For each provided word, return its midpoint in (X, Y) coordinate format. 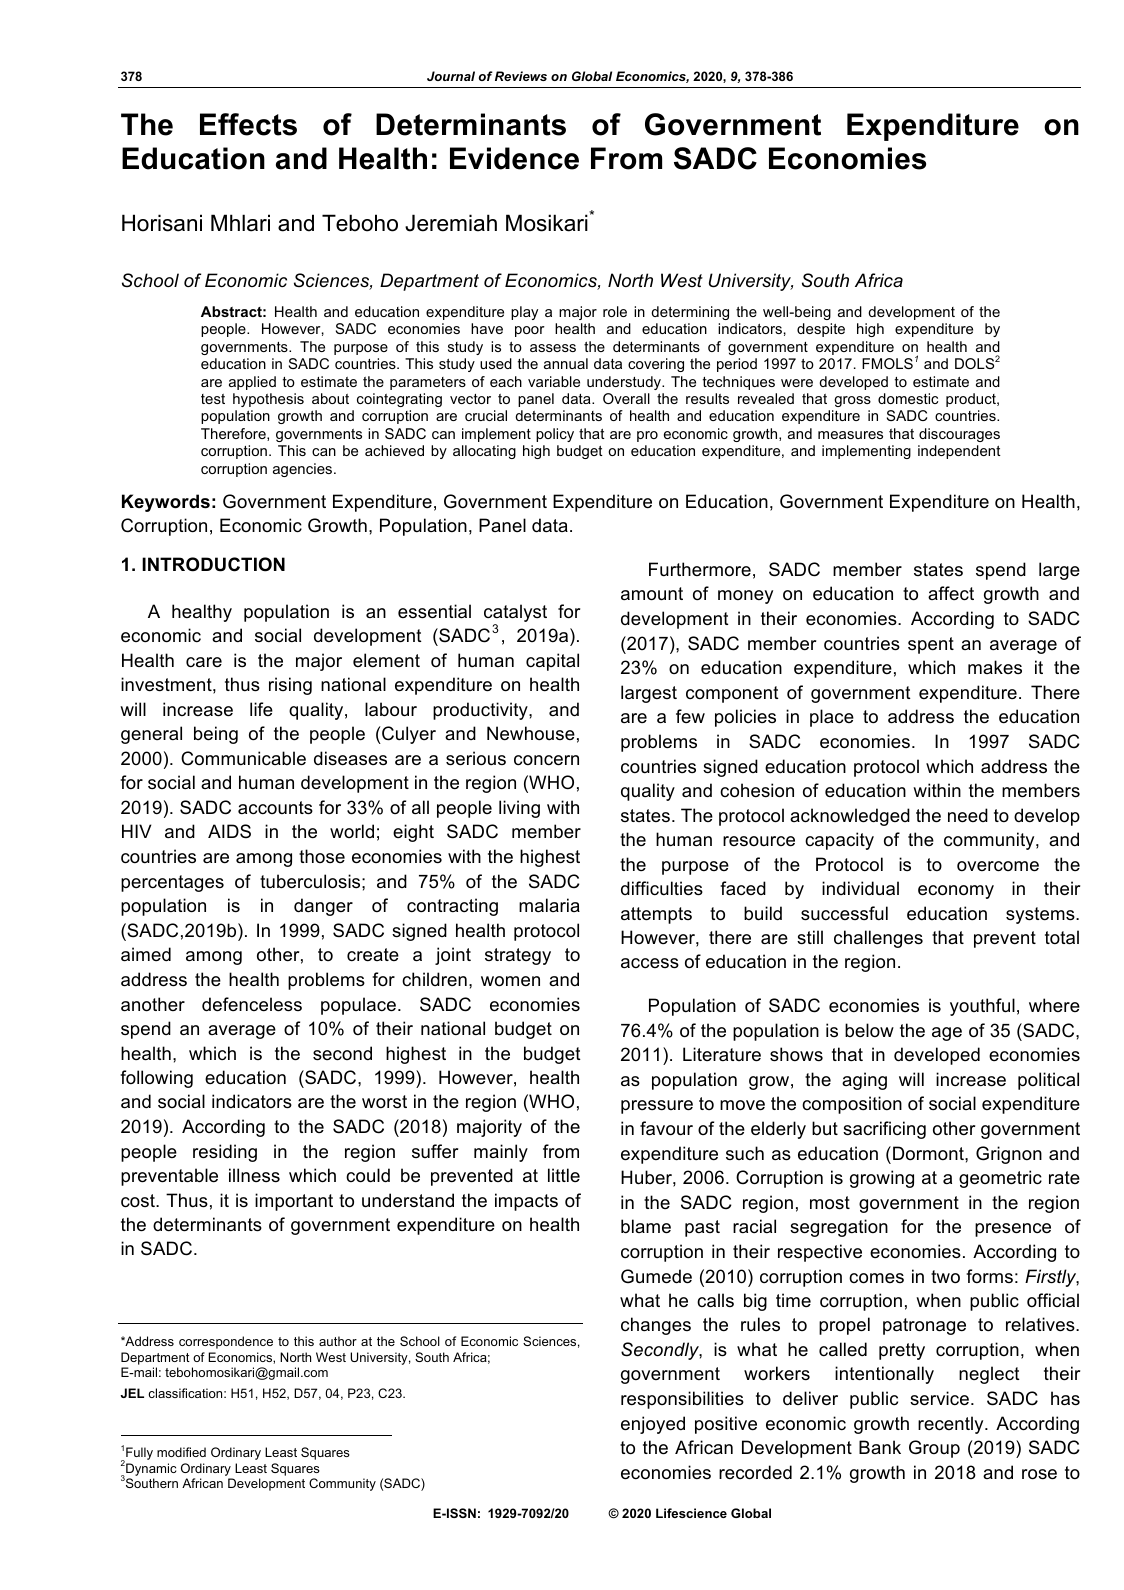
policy (555, 435)
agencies (304, 470)
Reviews (521, 76)
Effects (248, 124)
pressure (657, 1107)
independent (959, 452)
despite (821, 330)
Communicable (243, 758)
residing (225, 1153)
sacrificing (884, 1130)
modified (181, 1452)
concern (546, 760)
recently (952, 1425)
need (968, 815)
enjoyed (653, 1425)
